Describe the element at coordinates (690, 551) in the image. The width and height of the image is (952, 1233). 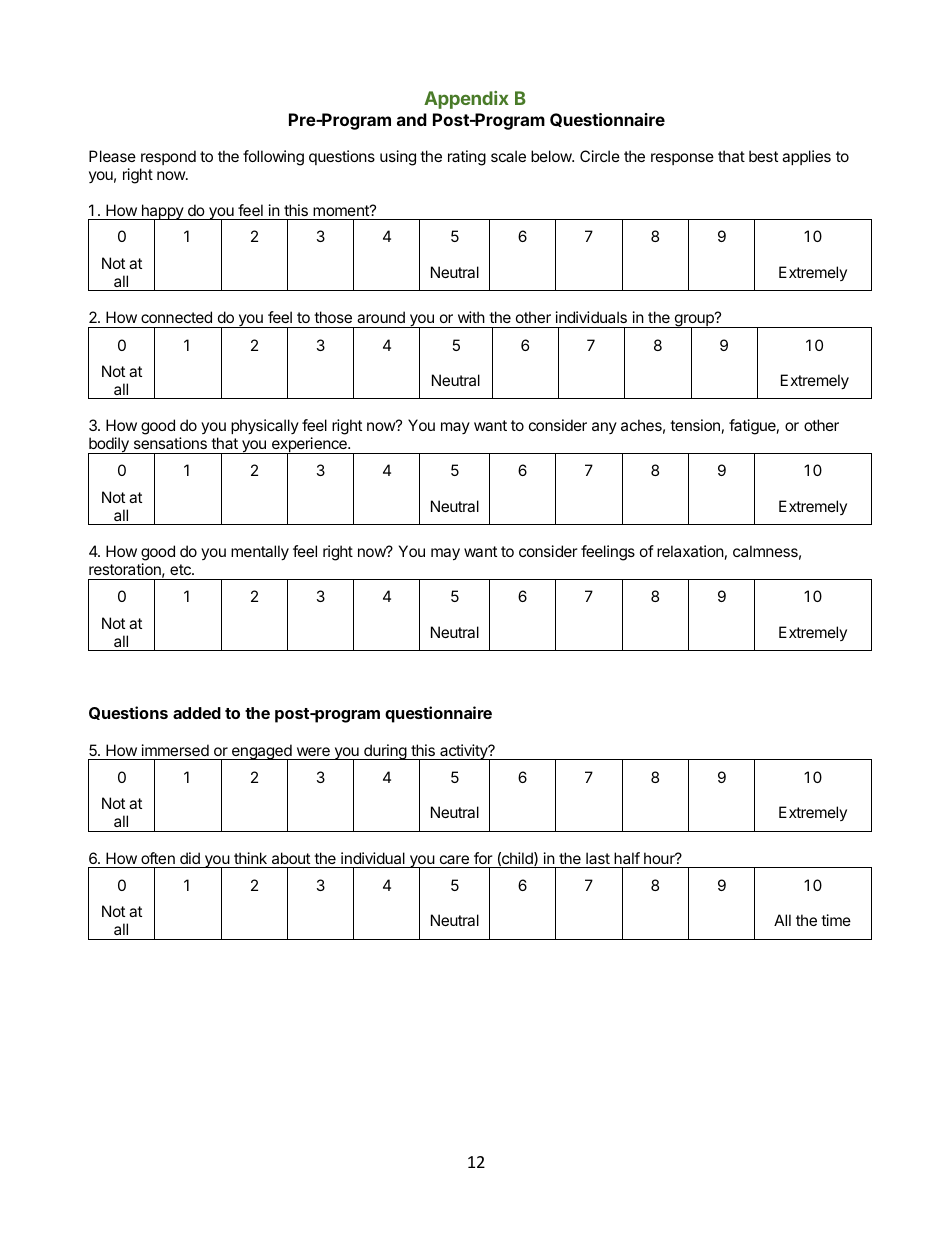
I see `relaxation` at that location.
